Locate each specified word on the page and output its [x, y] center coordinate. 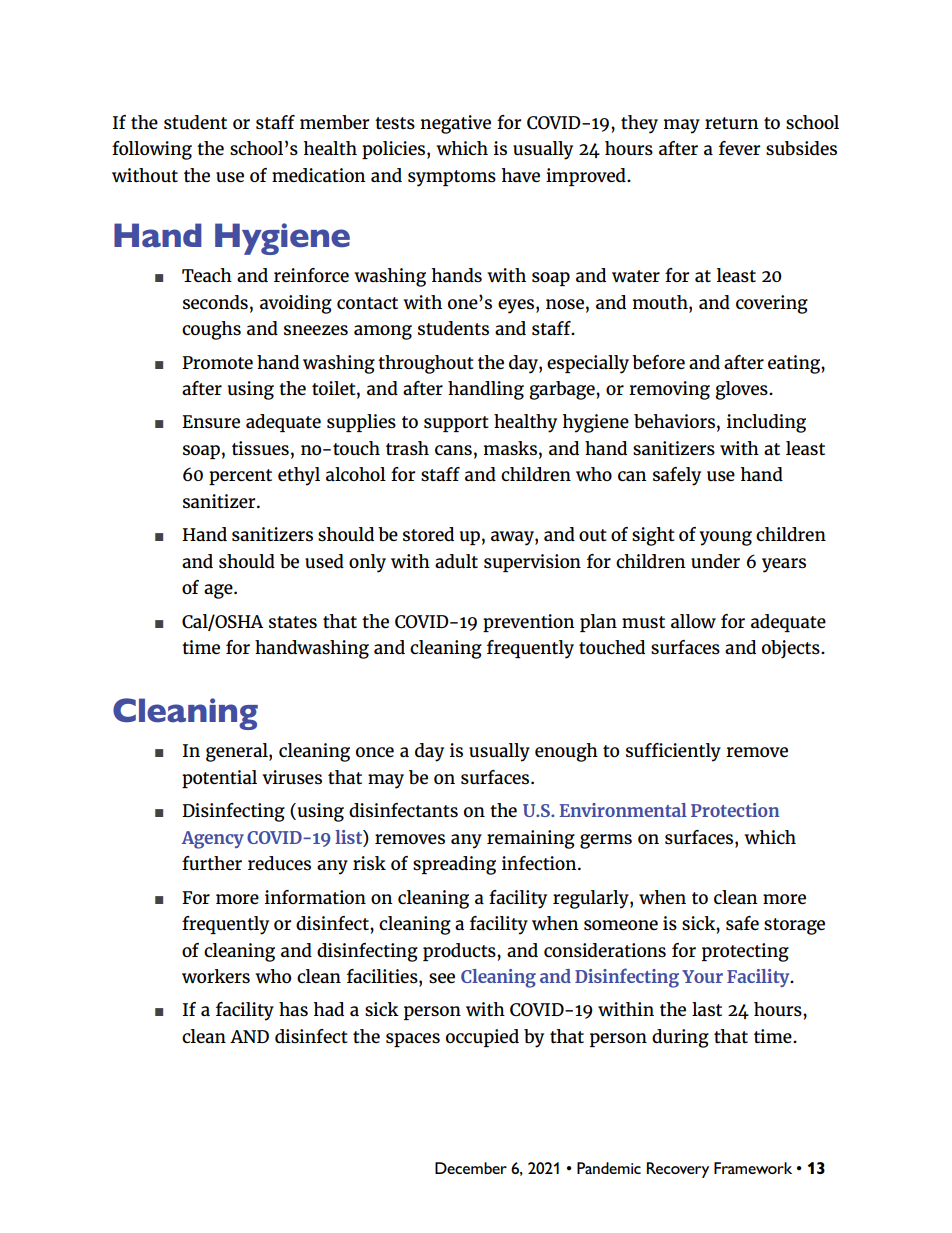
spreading [454, 865]
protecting [745, 952]
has [293, 1009]
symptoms [452, 178]
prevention [529, 623]
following [152, 150]
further [212, 863]
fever [739, 148]
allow [693, 621]
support [456, 424]
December [471, 1168]
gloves [742, 390]
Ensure [211, 422]
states [293, 622]
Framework [753, 1168]
